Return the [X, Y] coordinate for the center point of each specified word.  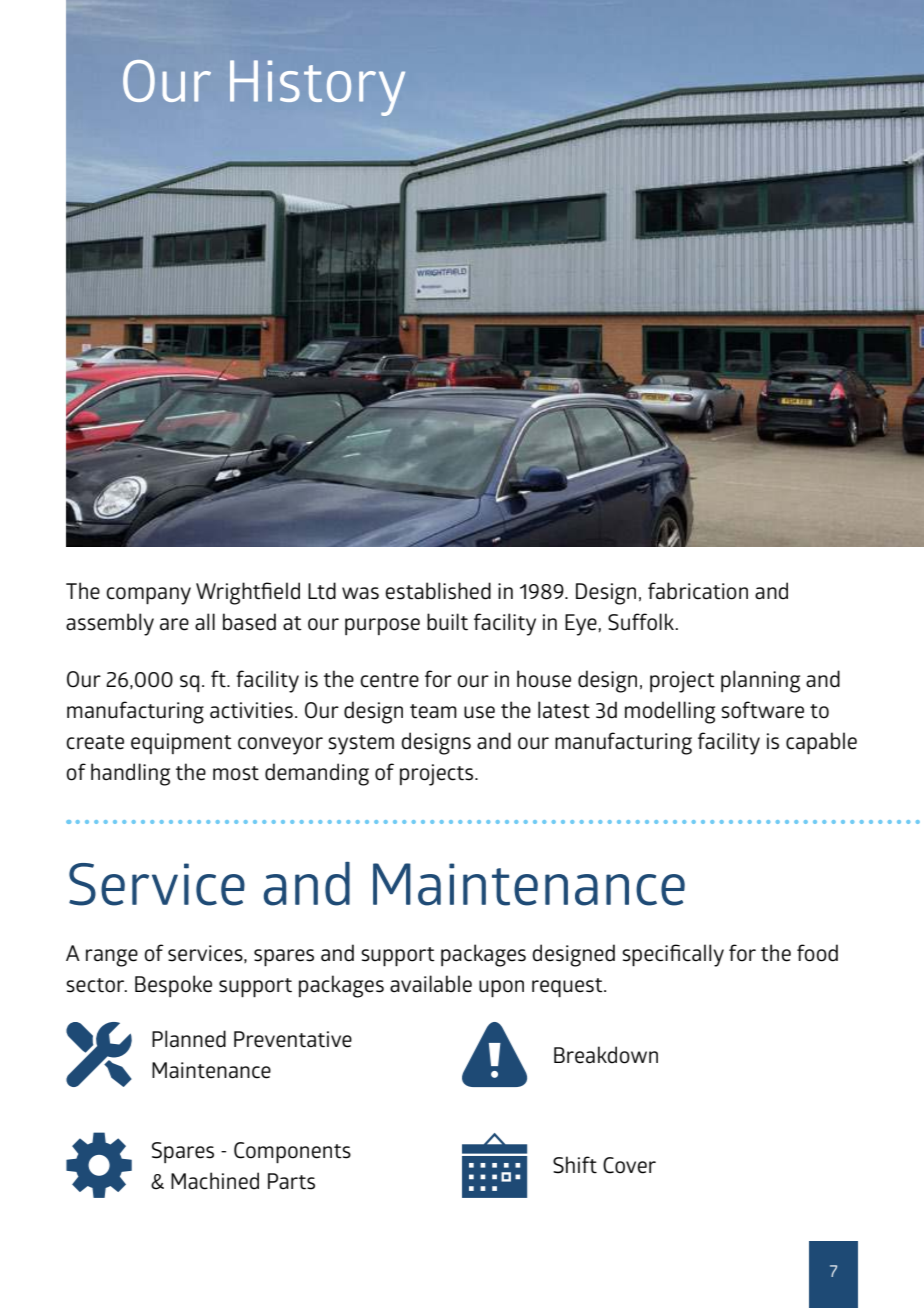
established [438, 591]
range [112, 958]
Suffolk [642, 622]
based [249, 622]
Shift [575, 1165]
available [431, 984]
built [447, 622]
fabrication [698, 591]
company [148, 596]
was [360, 593]
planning [760, 681]
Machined [215, 1181]
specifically [673, 955]
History [317, 88]
